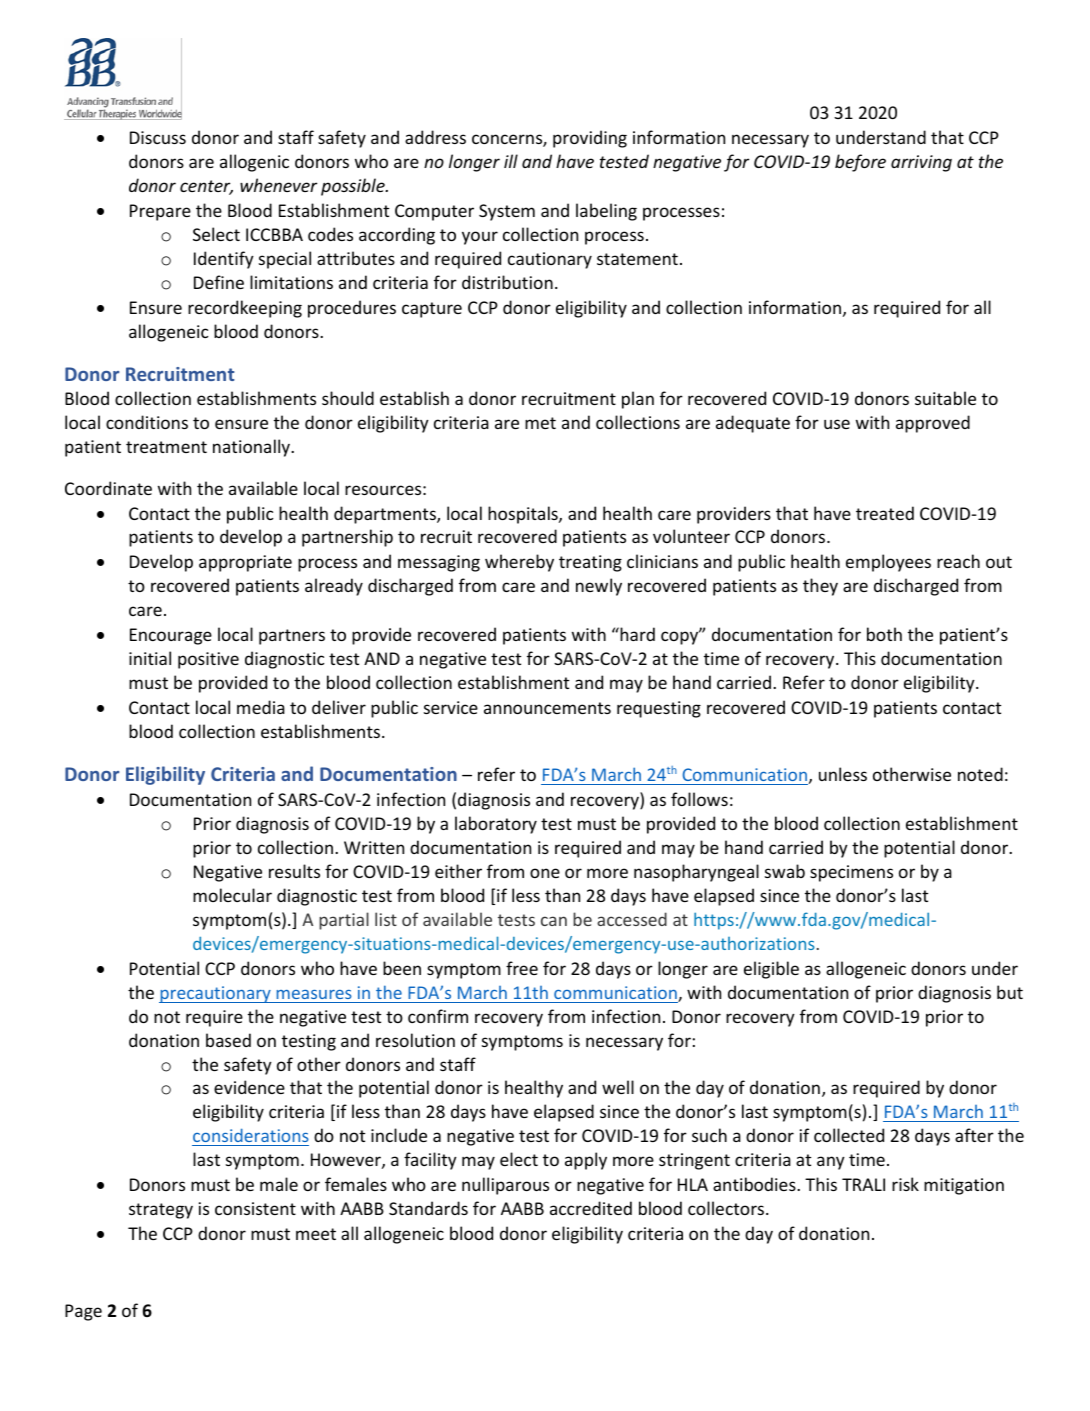 The height and width of the screenshot is (1411, 1090). What do you see at coordinates (540, 423) in the screenshot?
I see `met` at bounding box center [540, 423].
